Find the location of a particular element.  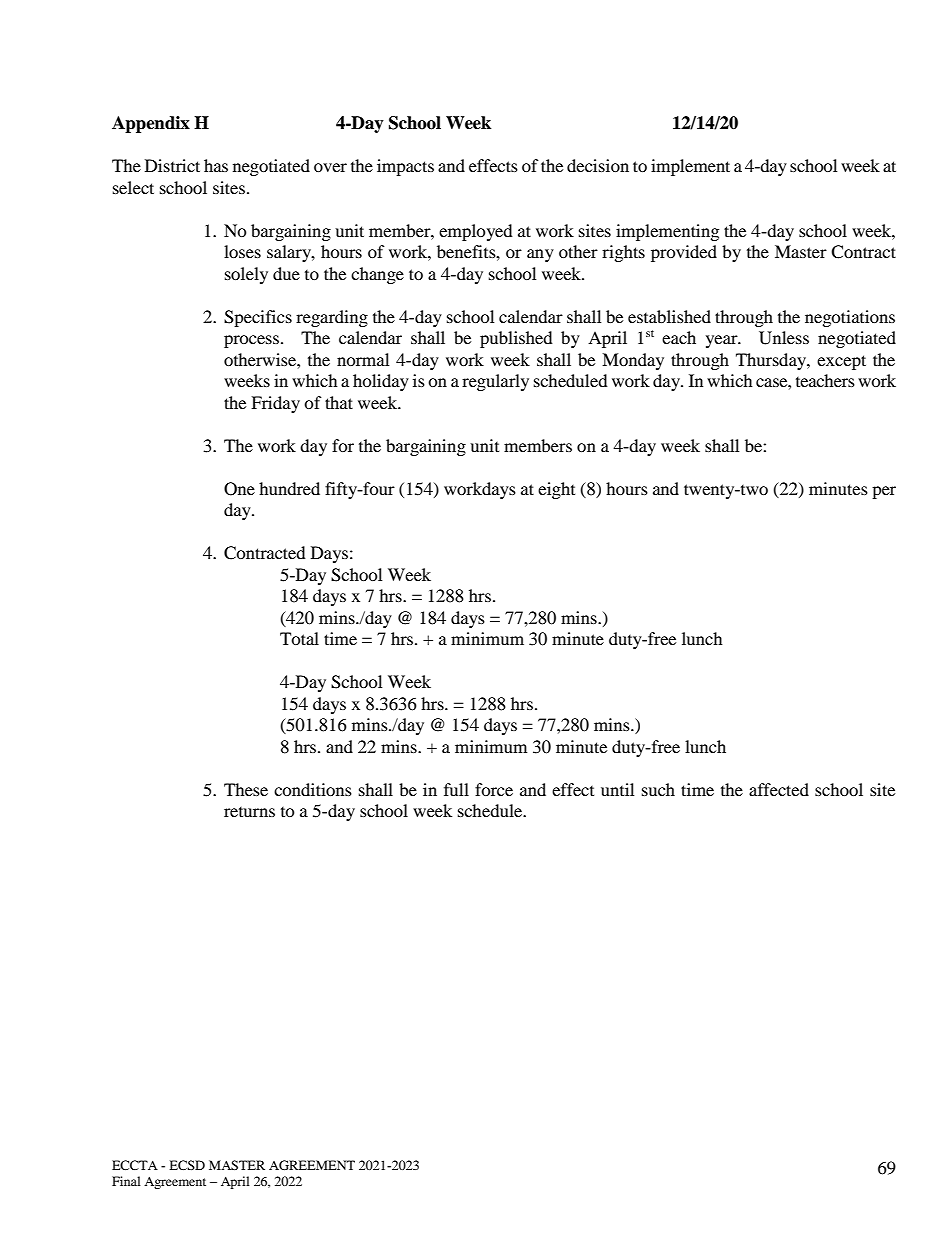

has is located at coordinates (216, 165).
